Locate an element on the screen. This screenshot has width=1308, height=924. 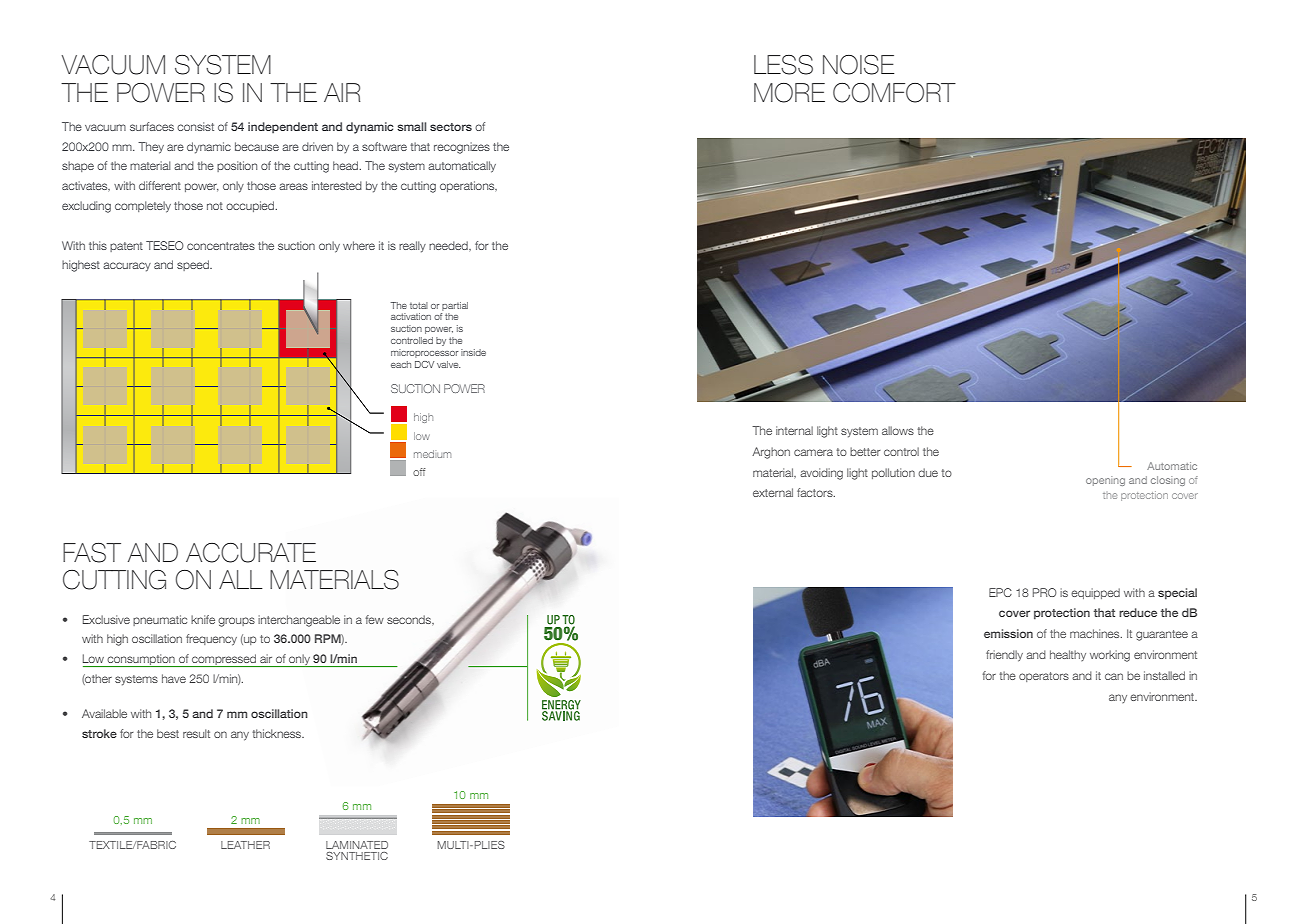
consist is located at coordinates (195, 126).
